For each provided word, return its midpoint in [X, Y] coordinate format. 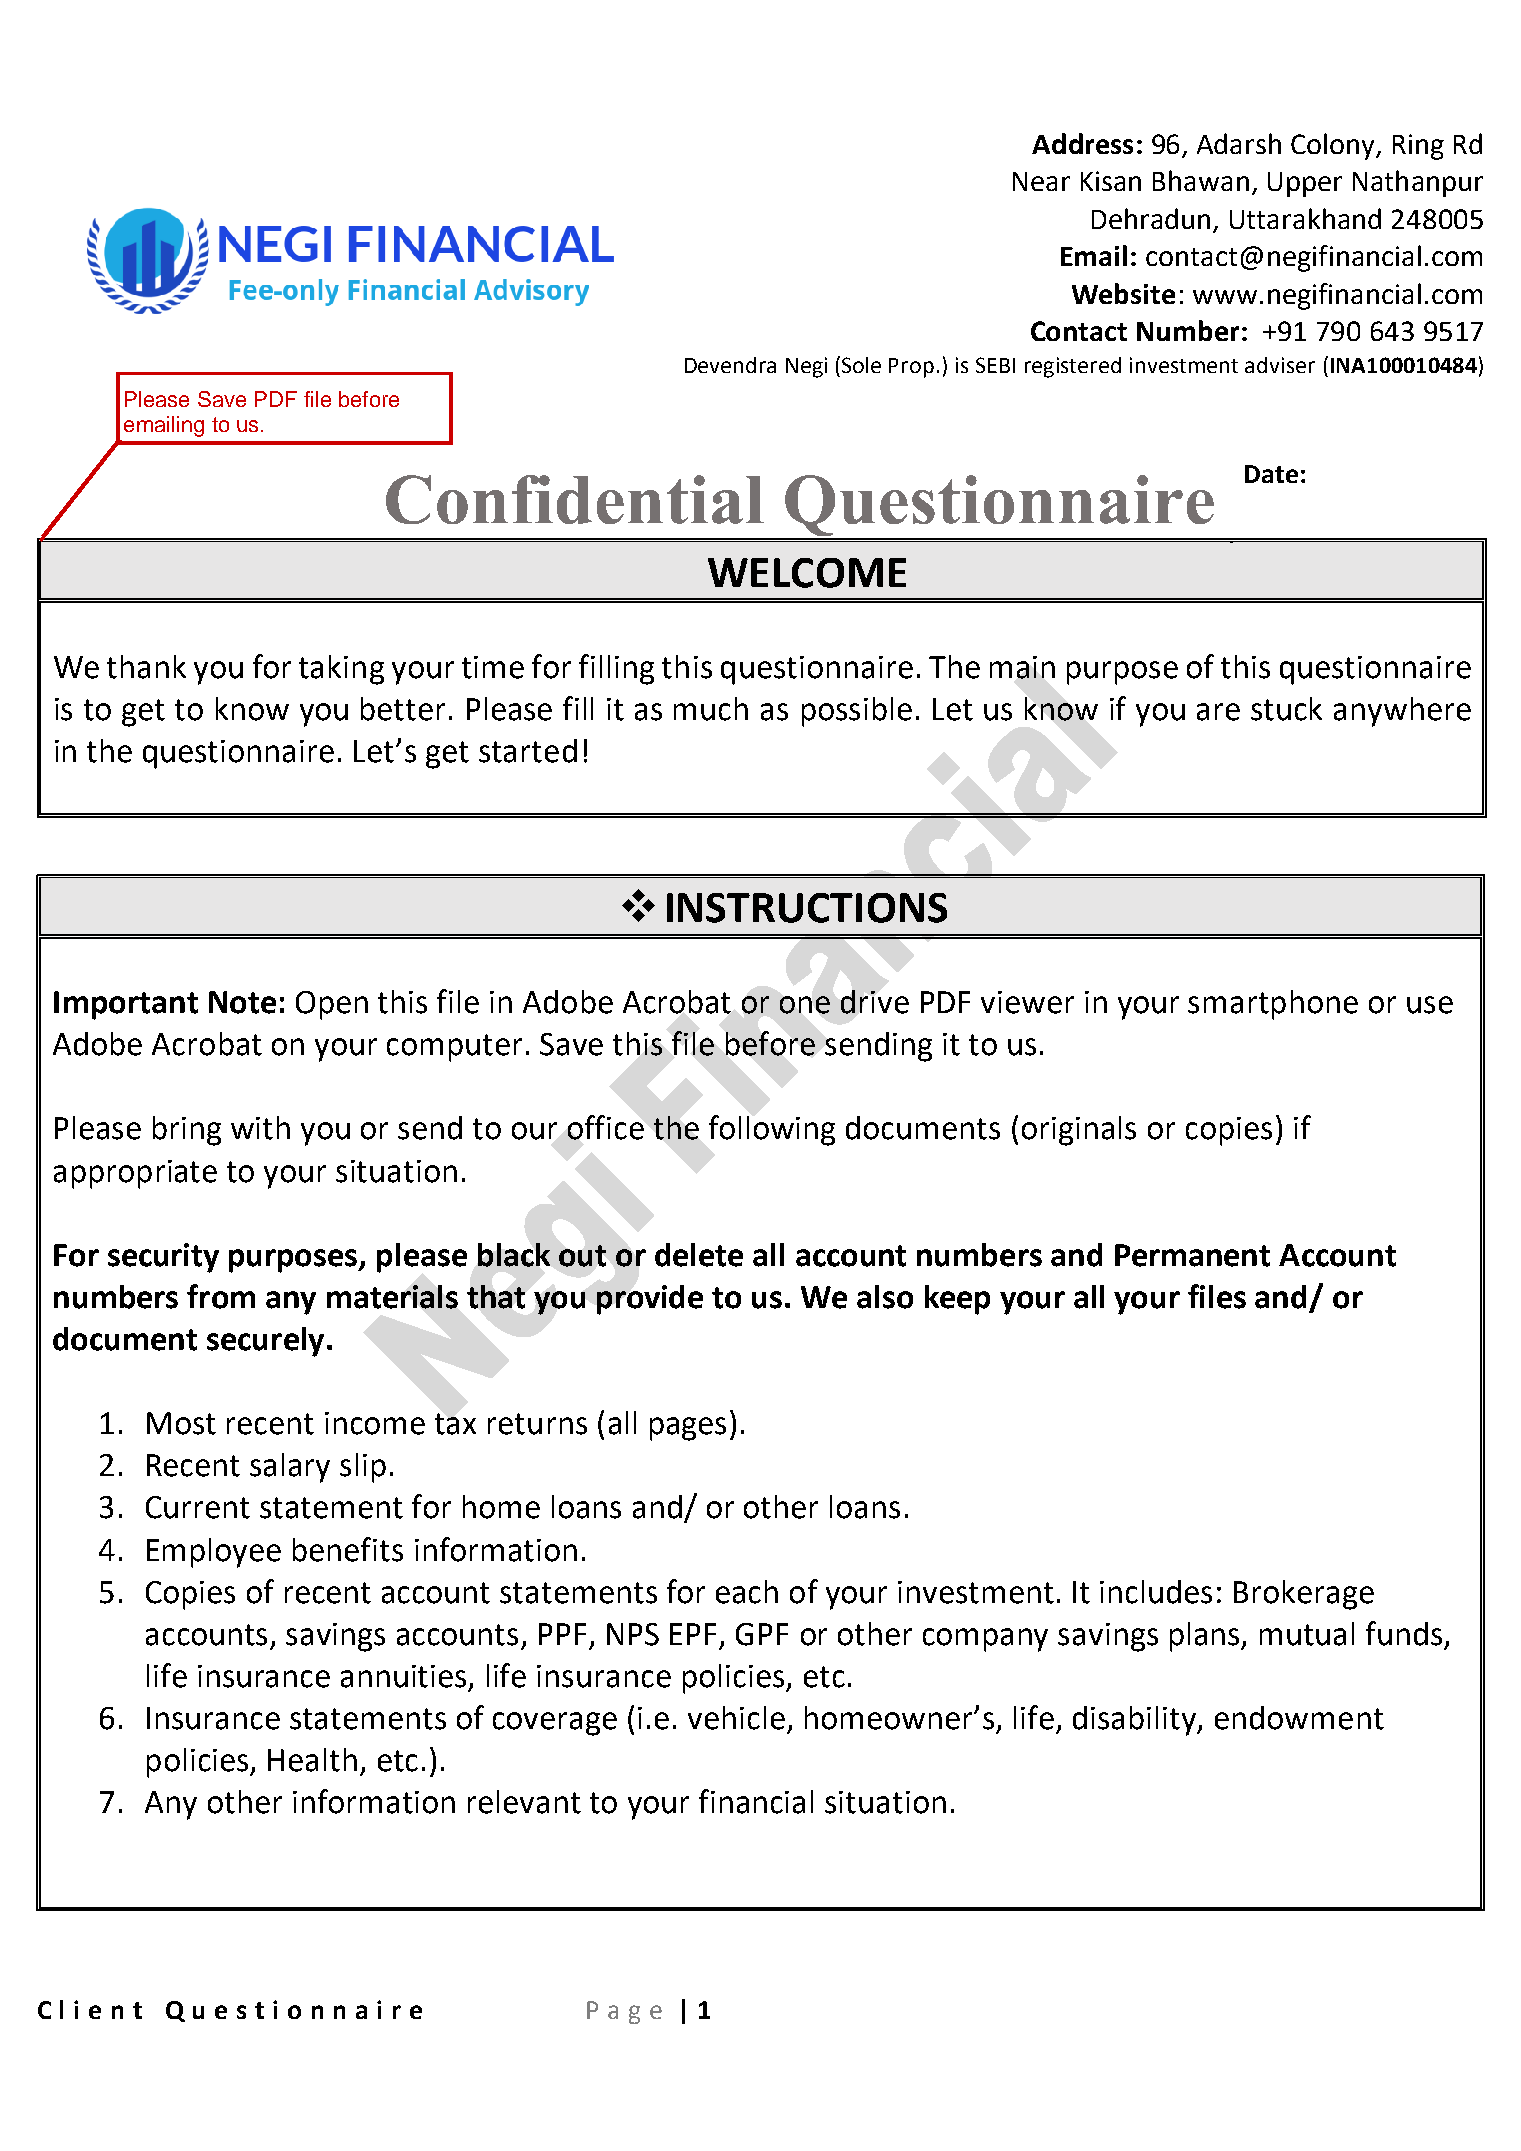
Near [1041, 181]
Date [1271, 474]
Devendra [730, 365]
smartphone [1273, 1005]
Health [312, 1760]
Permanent [1192, 1255]
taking [341, 670]
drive [875, 1002]
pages [688, 1429]
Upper [1305, 184]
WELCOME [807, 573]
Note [242, 1002]
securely [265, 1342]
